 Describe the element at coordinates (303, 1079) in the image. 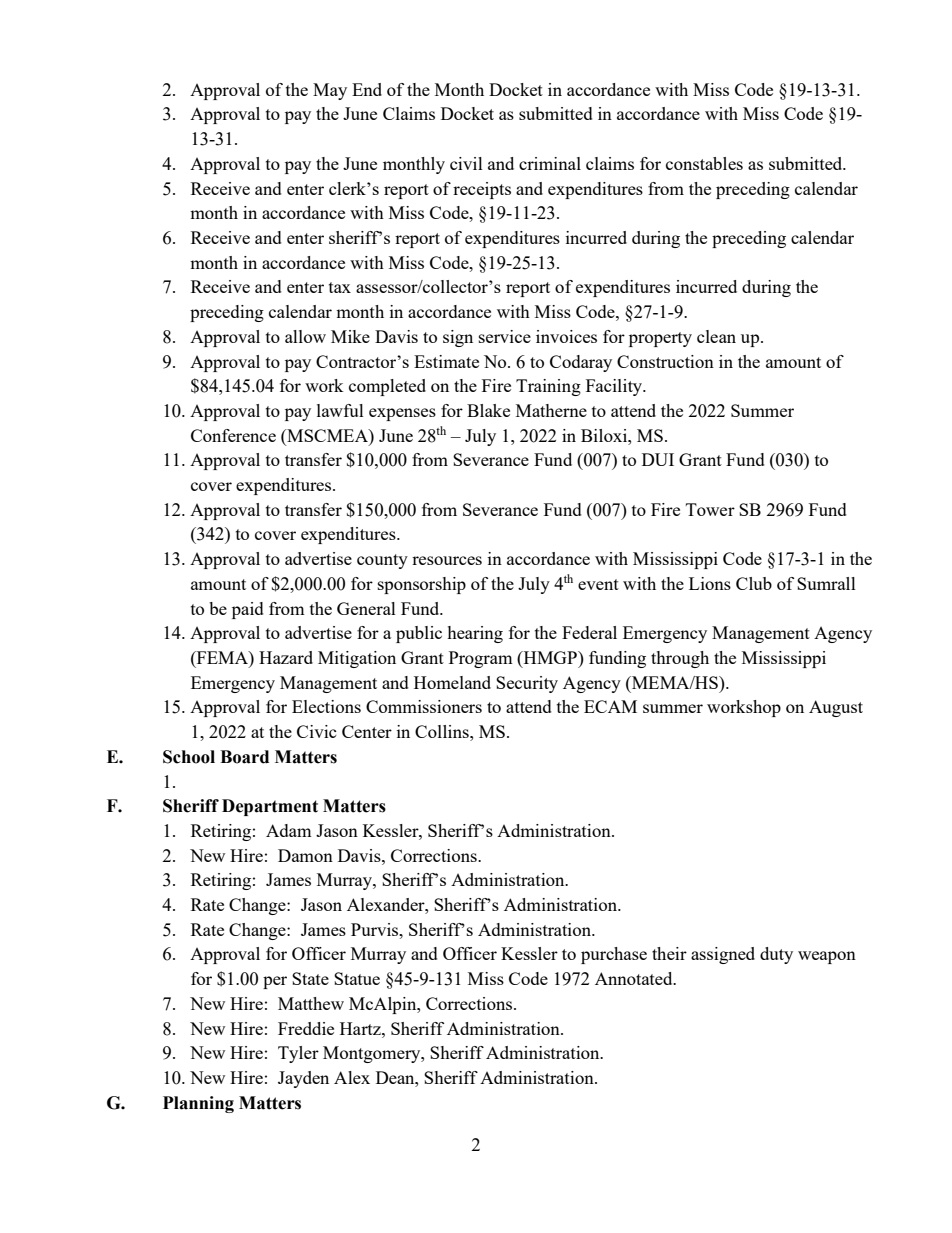

I see `Jayden` at that location.
